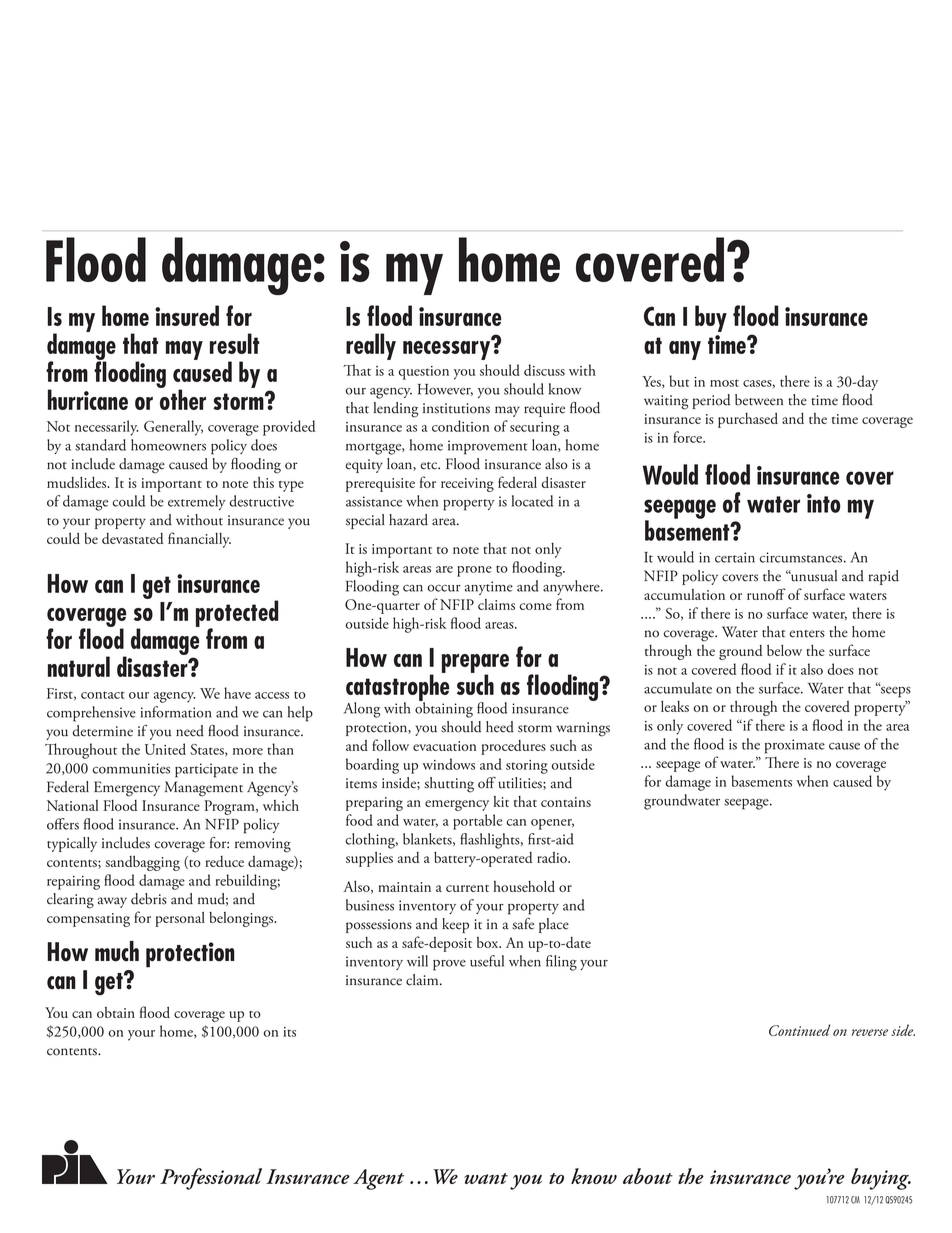 Image resolution: width=952 pixels, height=1233 pixels. What do you see at coordinates (724, 383) in the screenshot?
I see `most` at bounding box center [724, 383].
